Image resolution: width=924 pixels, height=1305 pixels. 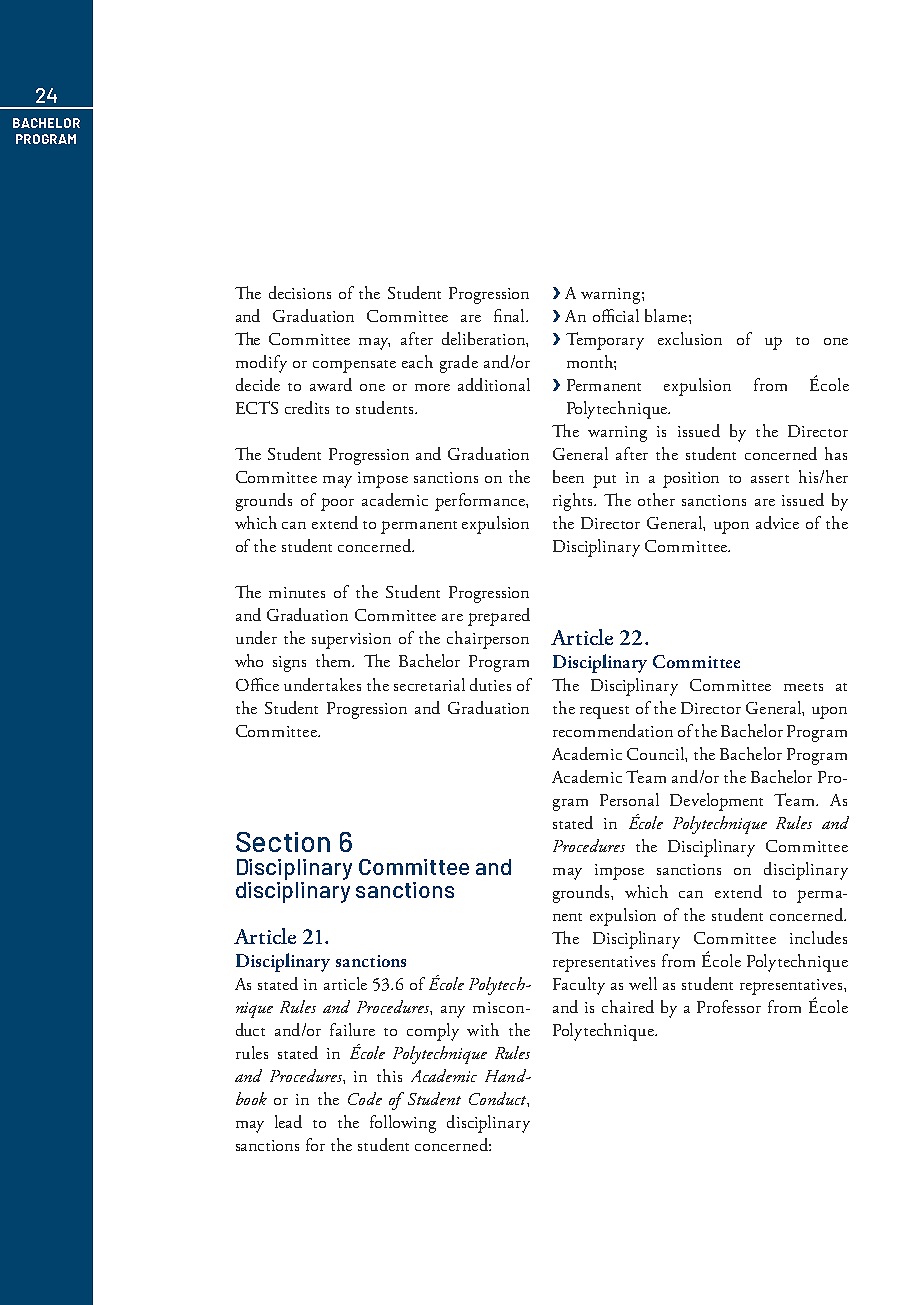 I want to click on prepared, so click(x=499, y=617).
